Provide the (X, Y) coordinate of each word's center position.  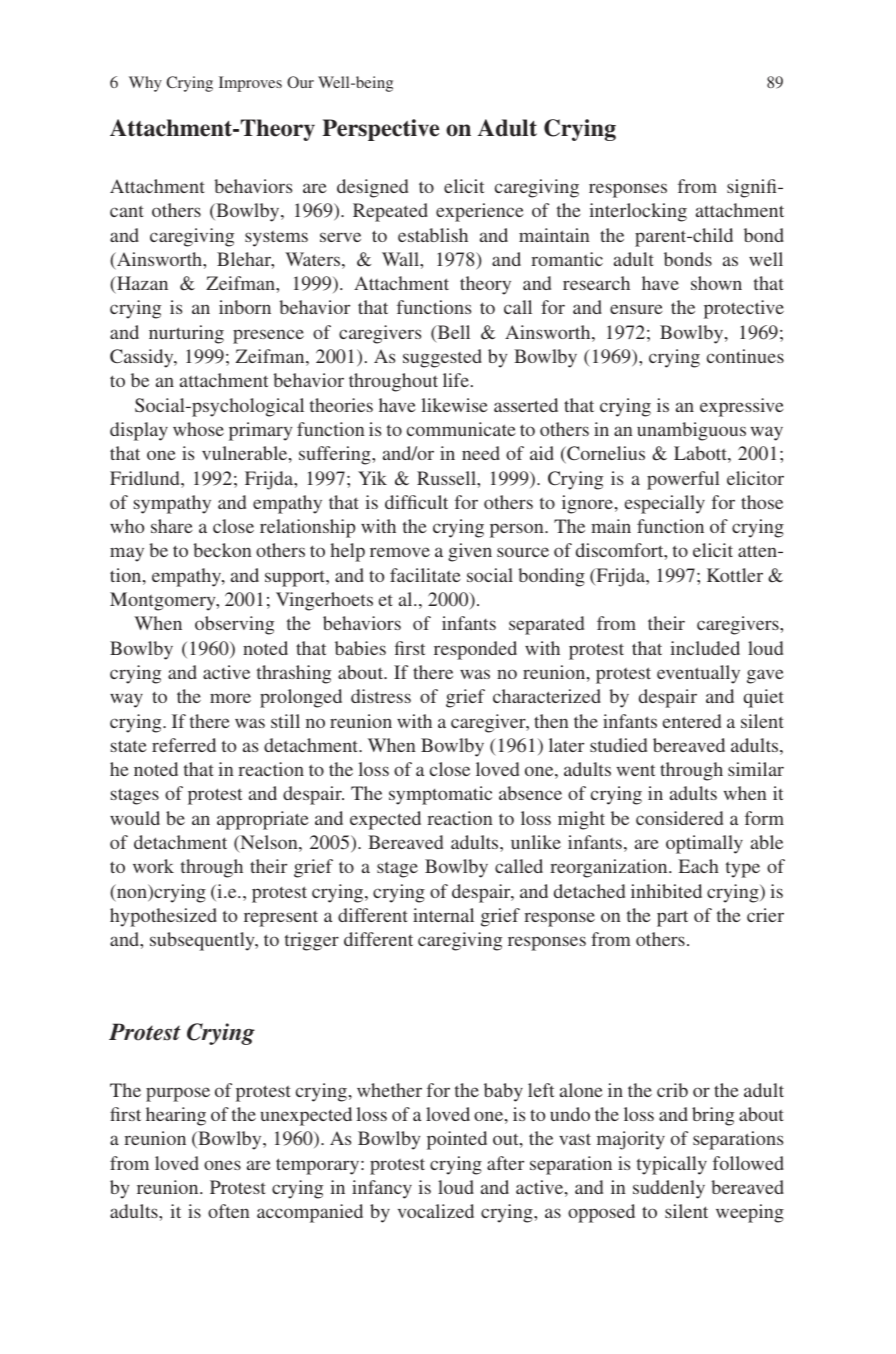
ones (222, 1165)
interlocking (638, 212)
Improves (250, 84)
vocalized (436, 1211)
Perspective (380, 130)
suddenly (669, 1189)
